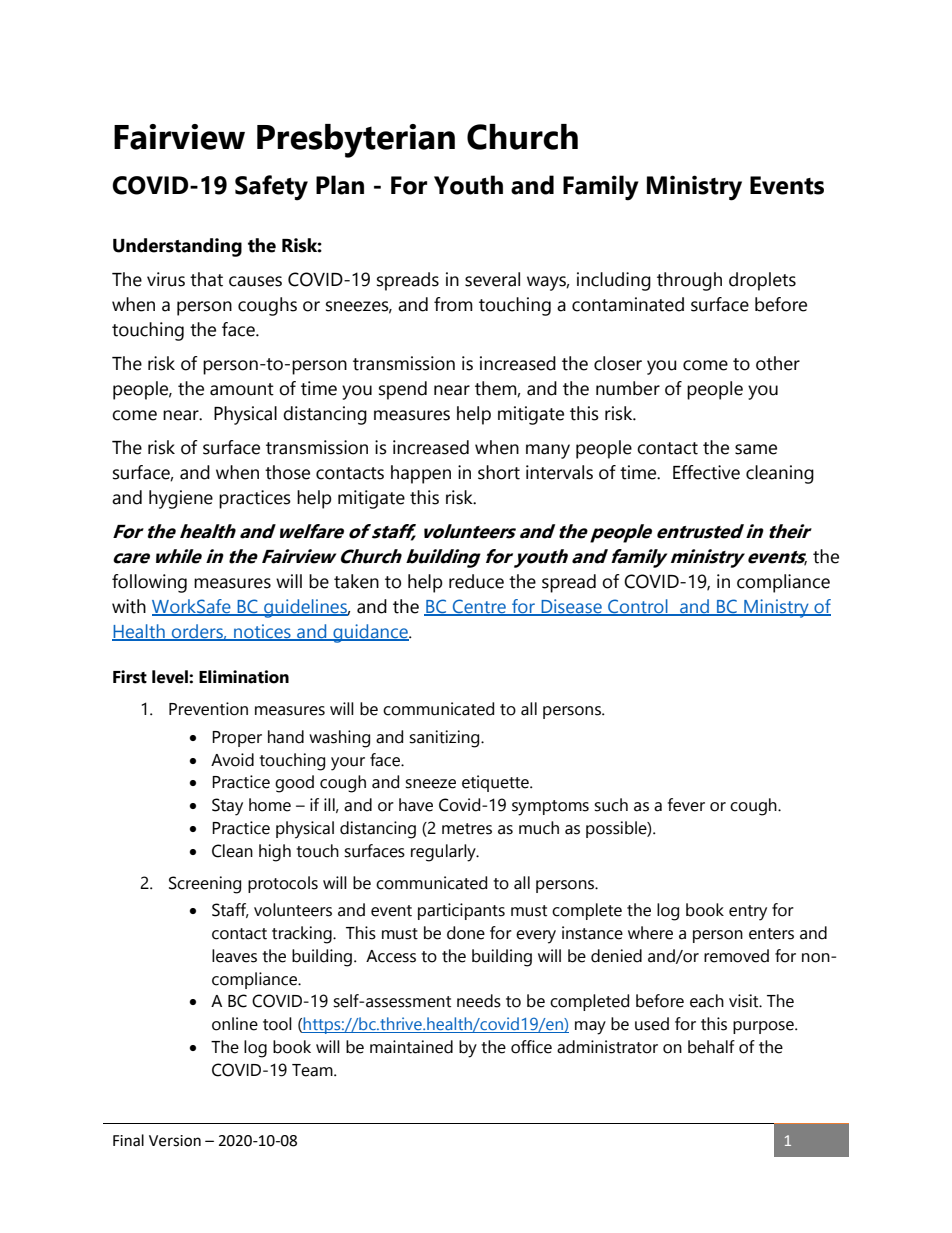 This image has height=1233, width=952. I want to click on Control, so click(638, 607).
